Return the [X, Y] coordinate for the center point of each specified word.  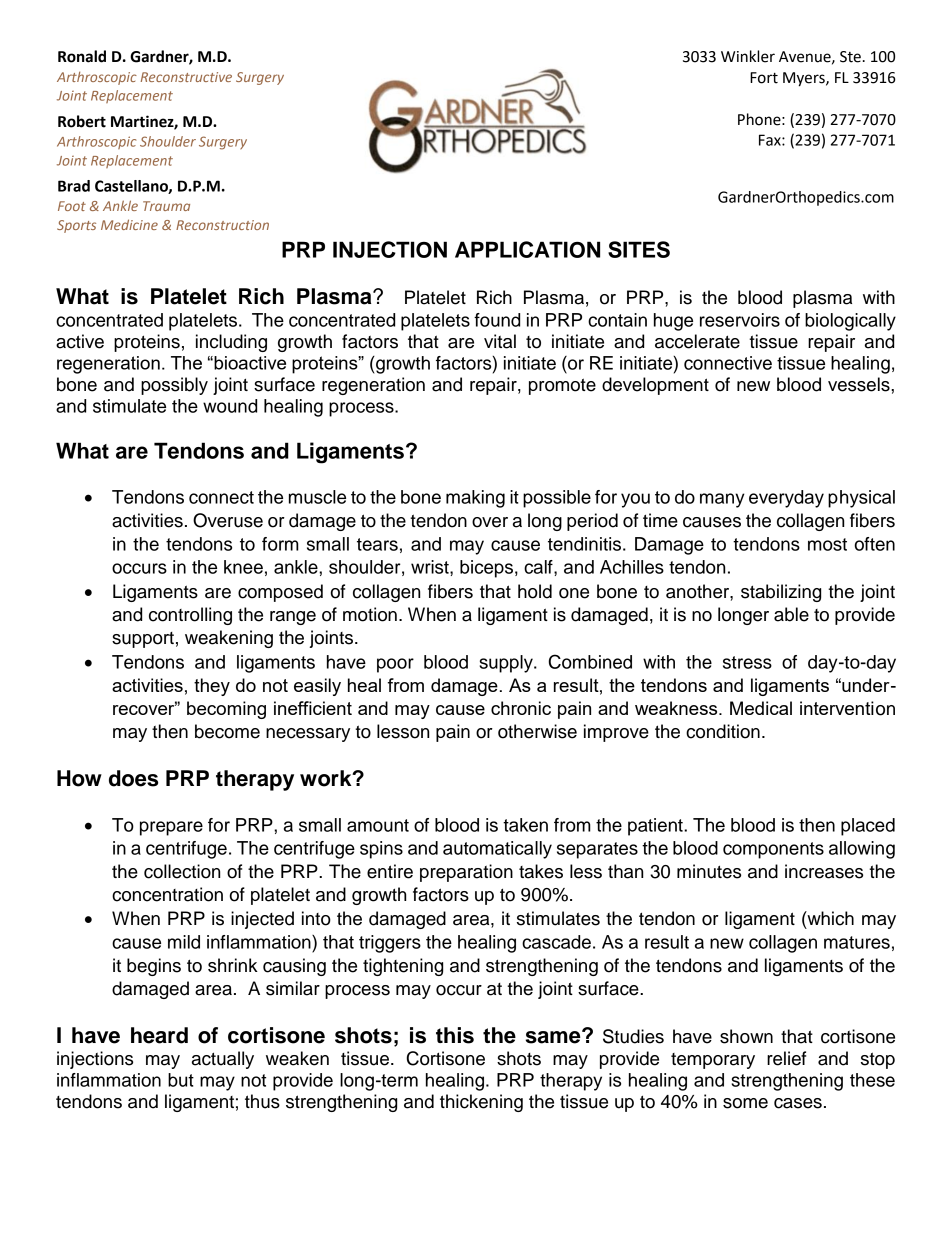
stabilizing [781, 593]
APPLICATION [527, 249]
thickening [481, 1103]
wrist [431, 567]
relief [786, 1058]
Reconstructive [186, 77]
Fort [764, 78]
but [181, 1080]
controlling [190, 616]
